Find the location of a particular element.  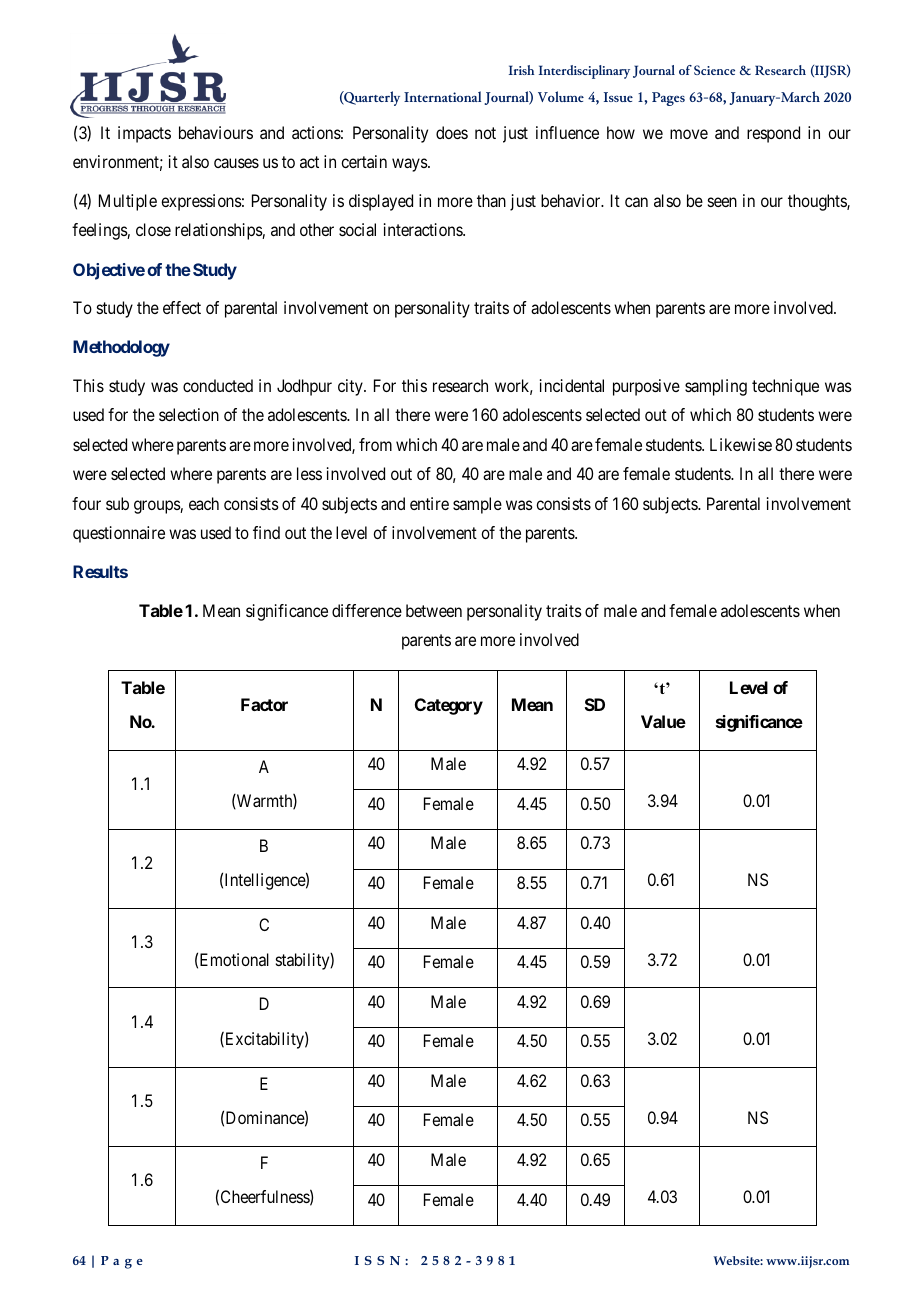

Science is located at coordinates (714, 70).
